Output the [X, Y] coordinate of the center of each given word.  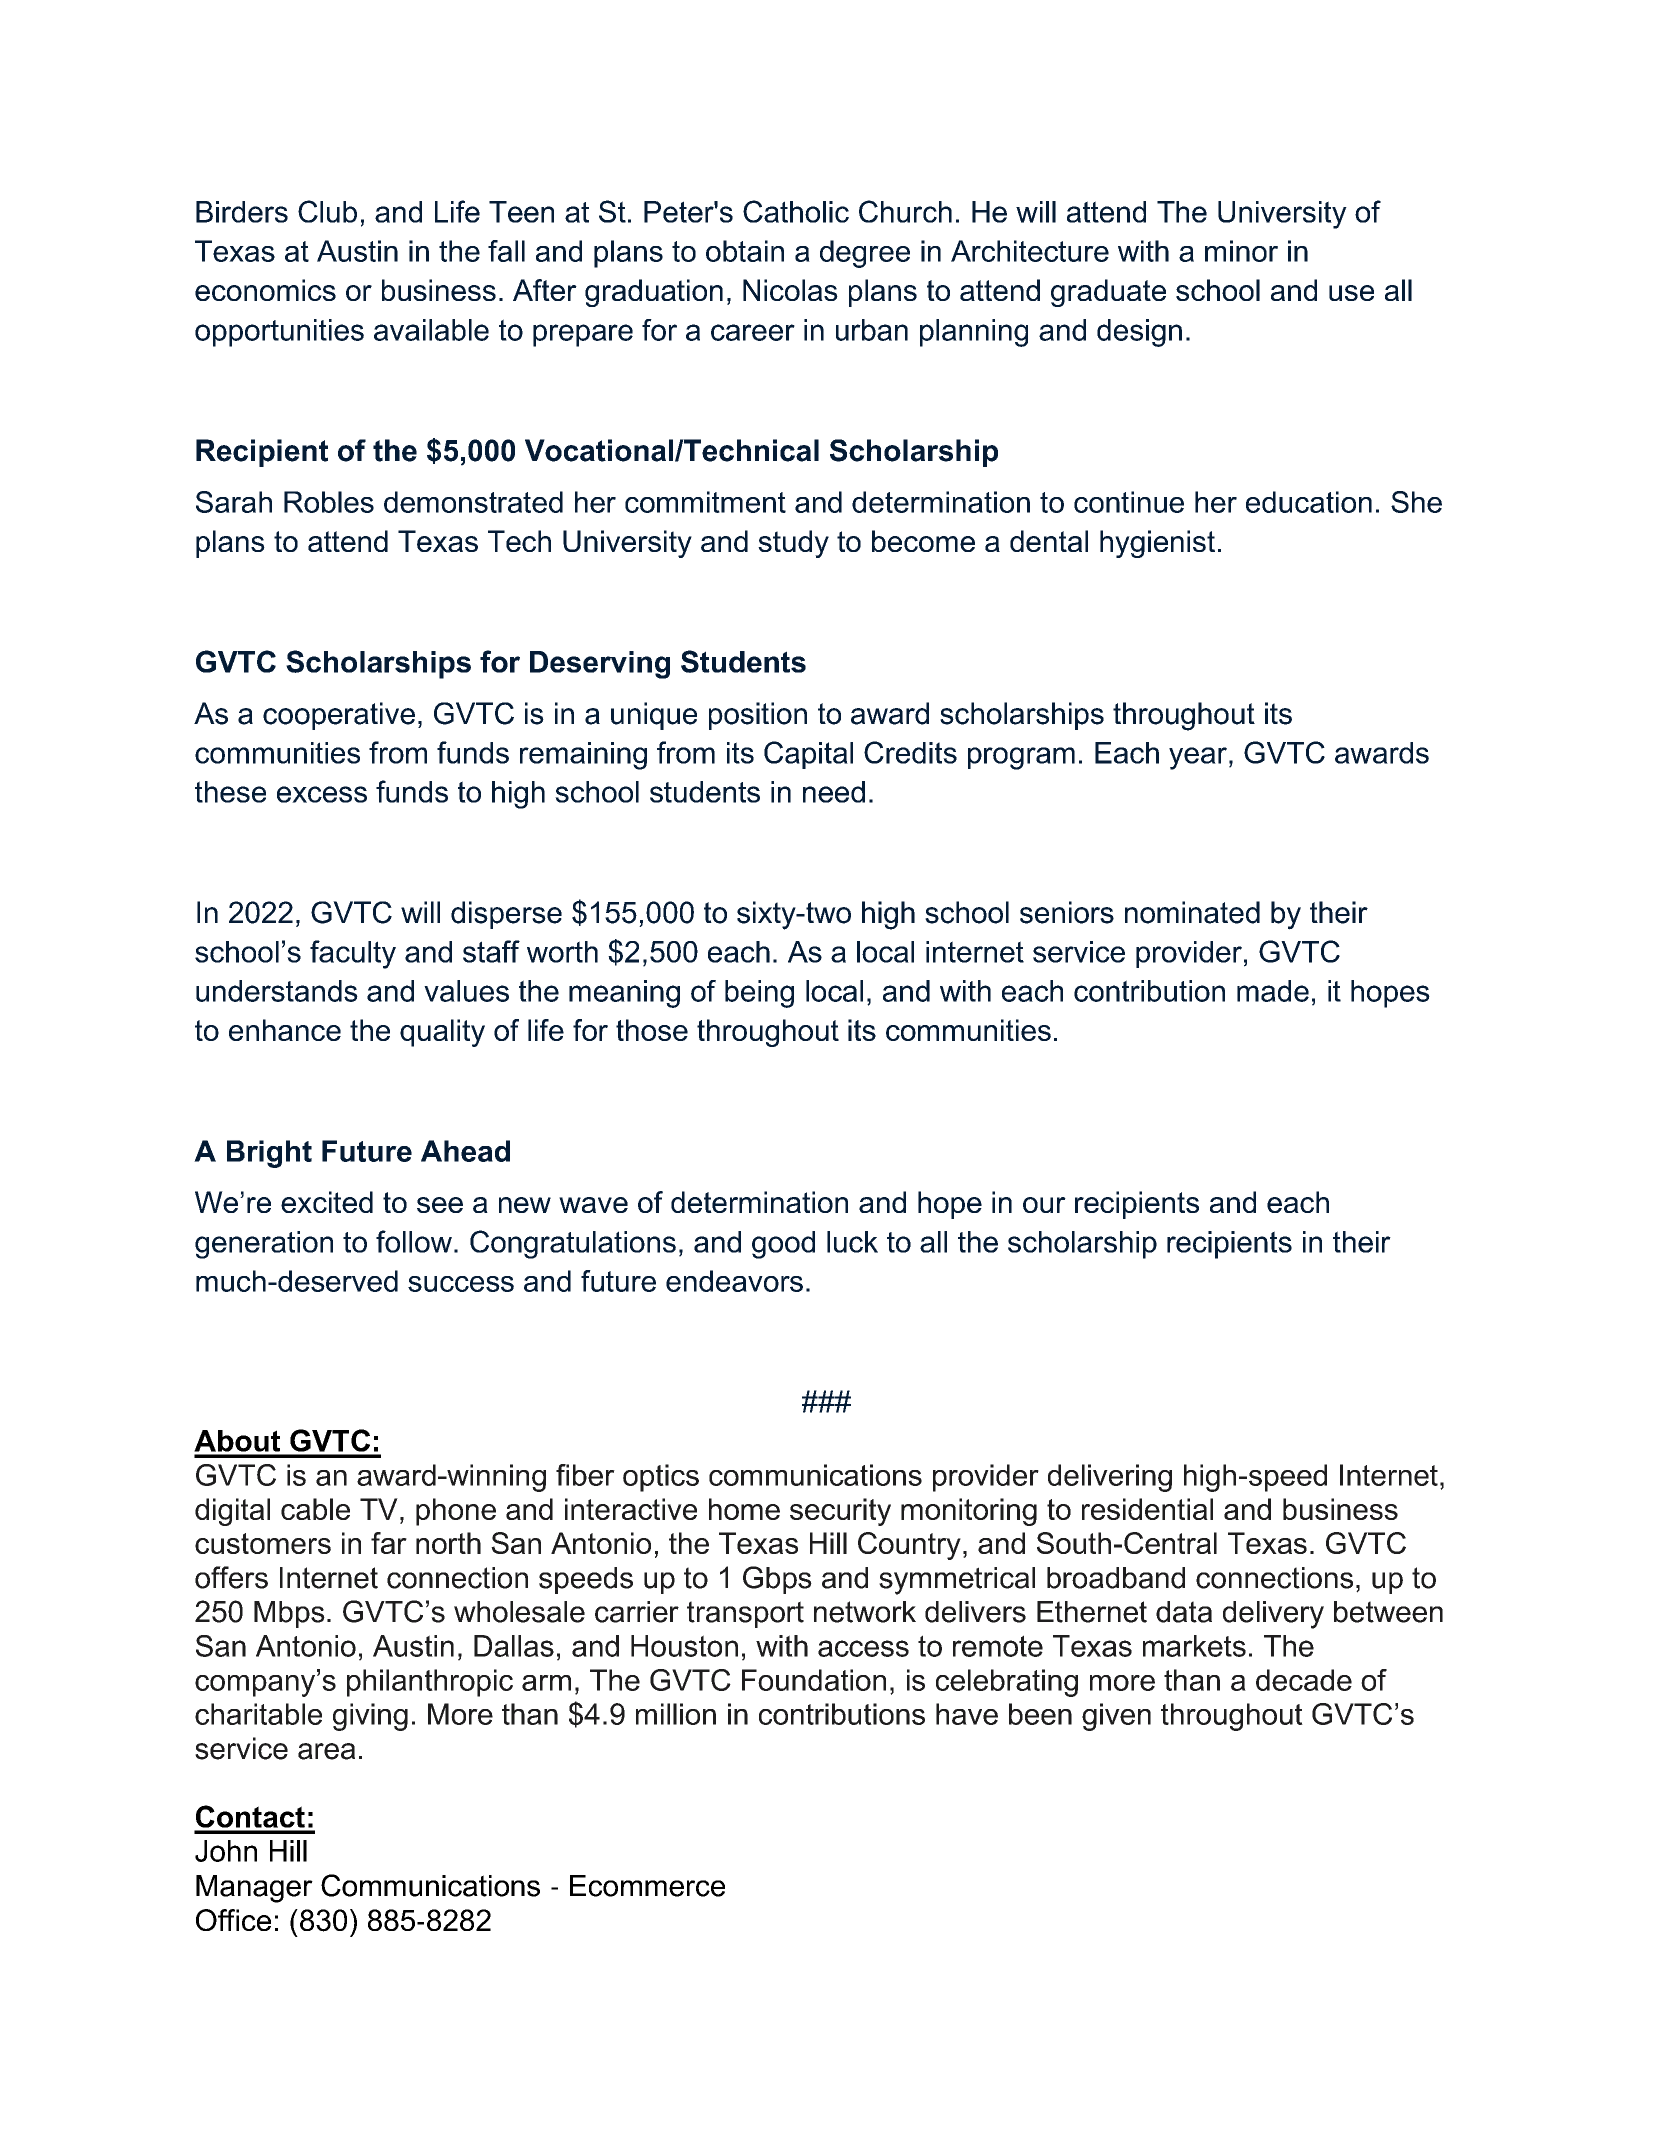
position [758, 716]
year [1198, 758]
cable [315, 1509]
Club [327, 211]
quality [442, 1033]
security [840, 1512]
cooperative [339, 716]
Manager [254, 1889]
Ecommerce [647, 1886]
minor [1241, 251]
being [759, 994]
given [1116, 1717]
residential [1147, 1509]
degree [865, 254]
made [1273, 991]
